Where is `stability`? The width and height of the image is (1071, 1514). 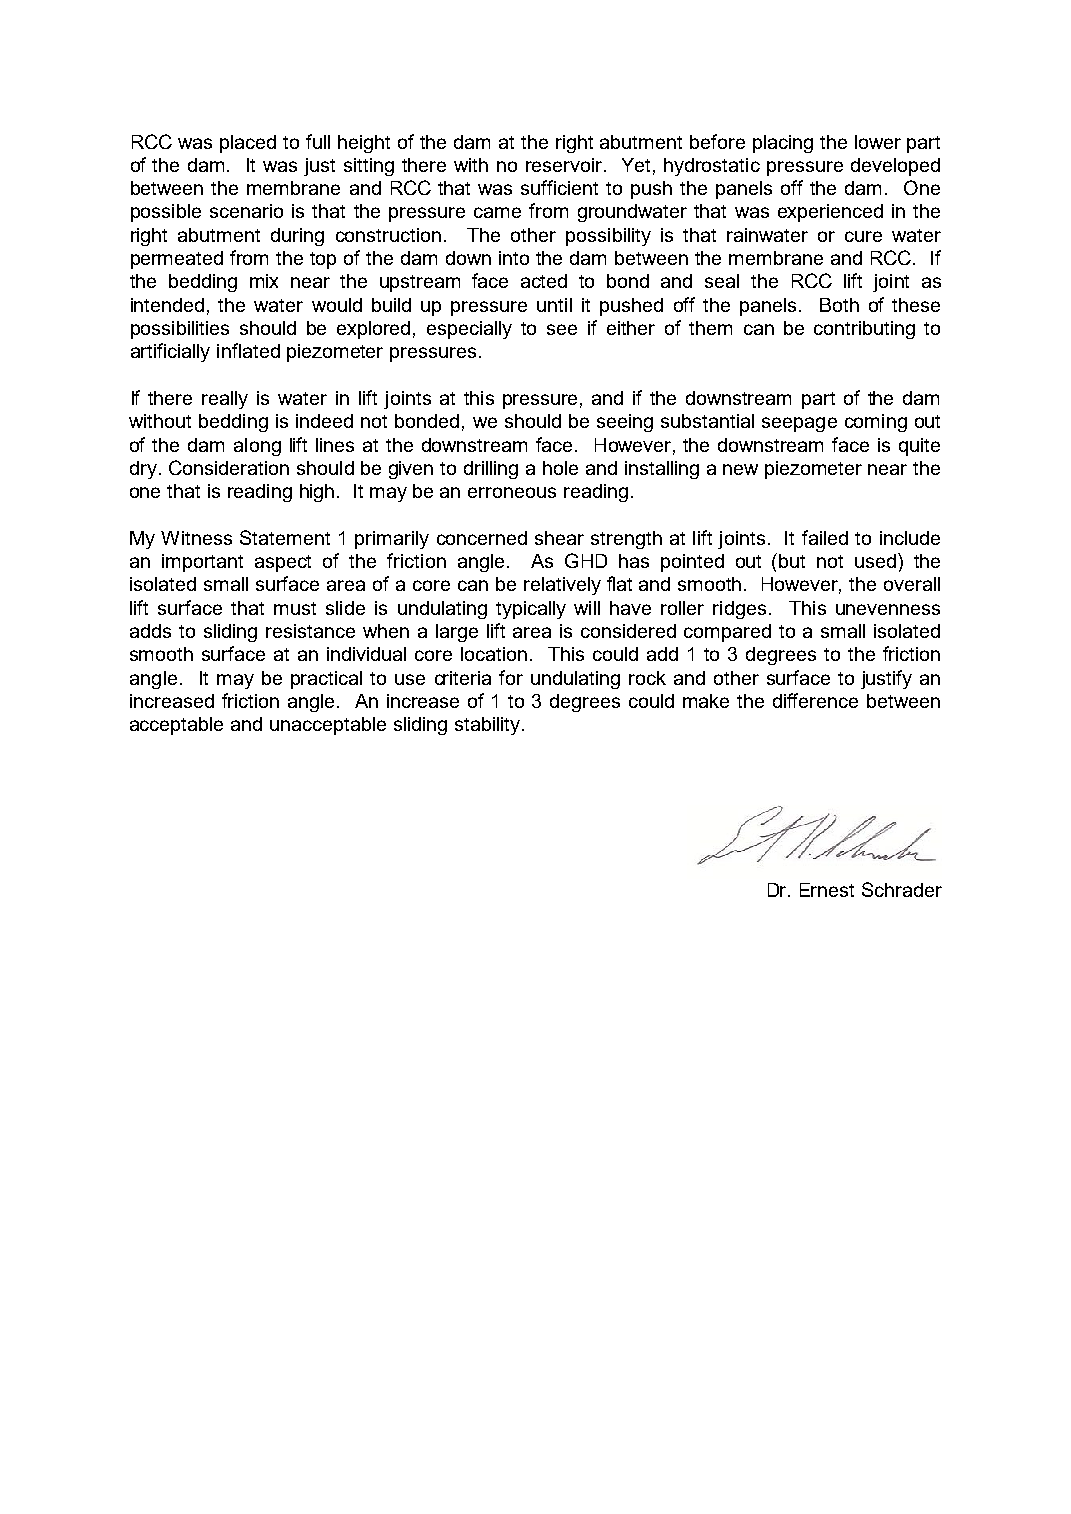 stability is located at coordinates (489, 726).
